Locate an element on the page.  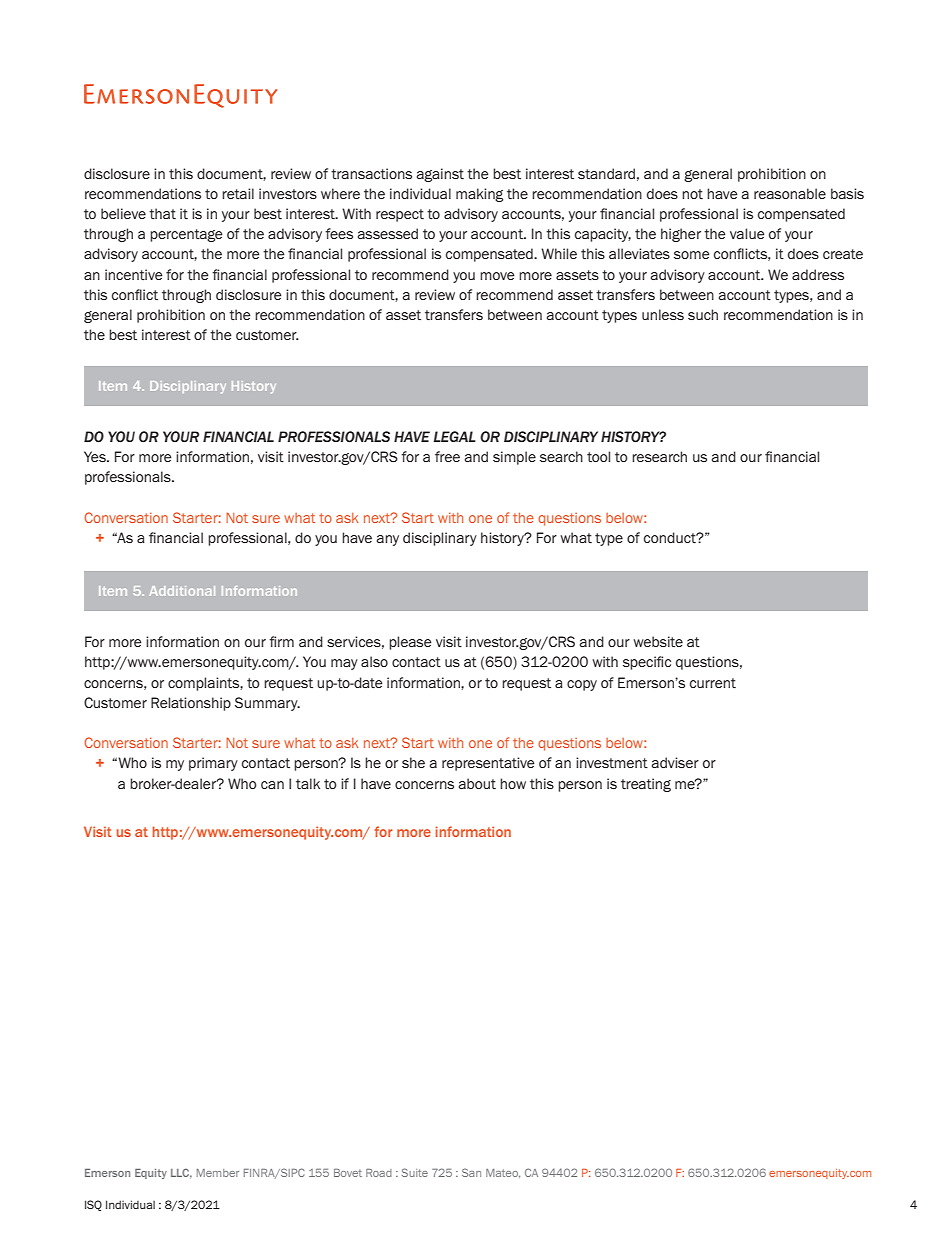
can is located at coordinates (272, 785).
